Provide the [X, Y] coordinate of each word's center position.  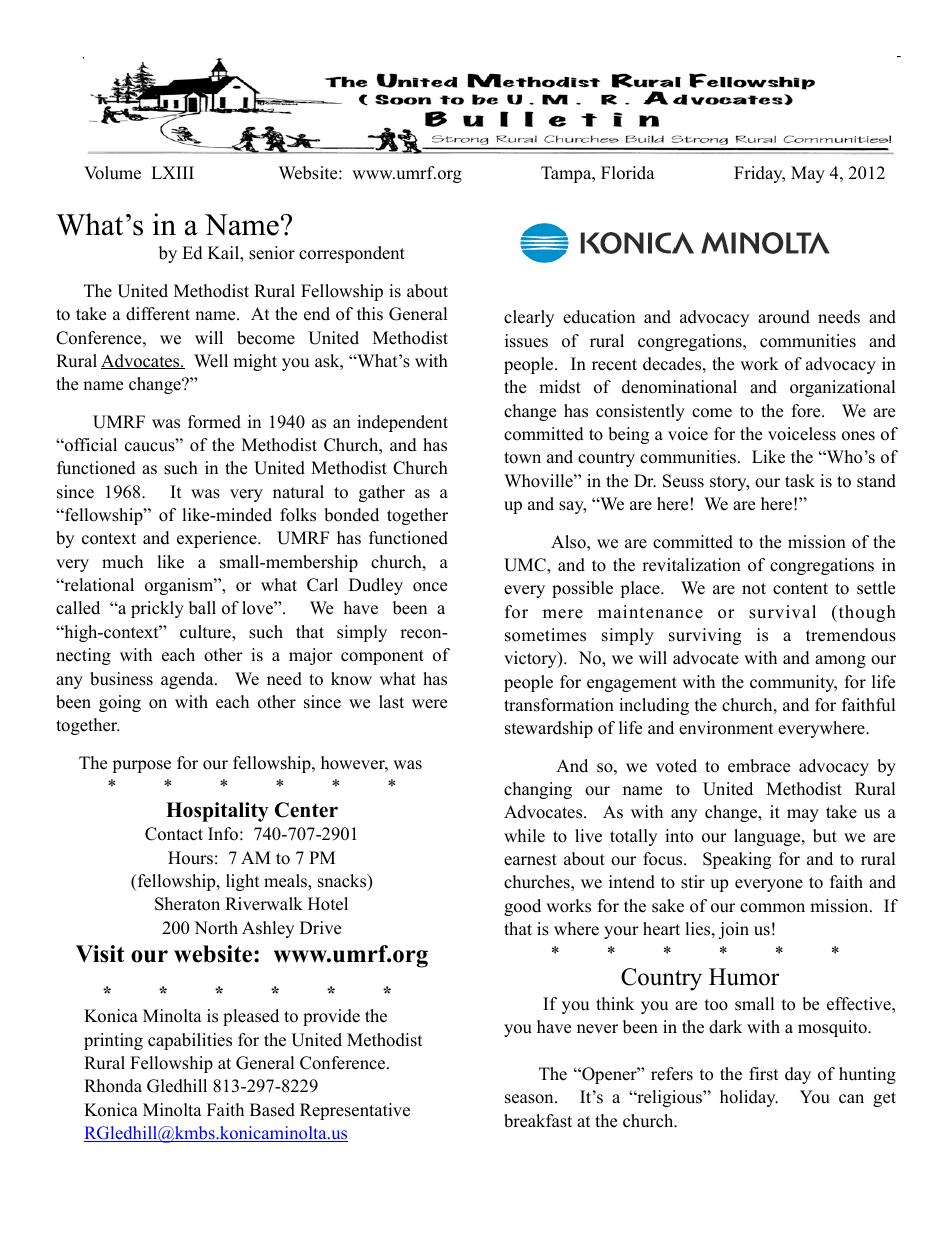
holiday [749, 1098]
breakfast [538, 1121]
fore [807, 411]
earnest [530, 860]
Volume [112, 173]
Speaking [737, 860]
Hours [190, 858]
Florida [628, 173]
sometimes [545, 635]
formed [214, 422]
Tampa [567, 174]
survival [782, 612]
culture [206, 633]
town [522, 458]
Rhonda [113, 1086]
